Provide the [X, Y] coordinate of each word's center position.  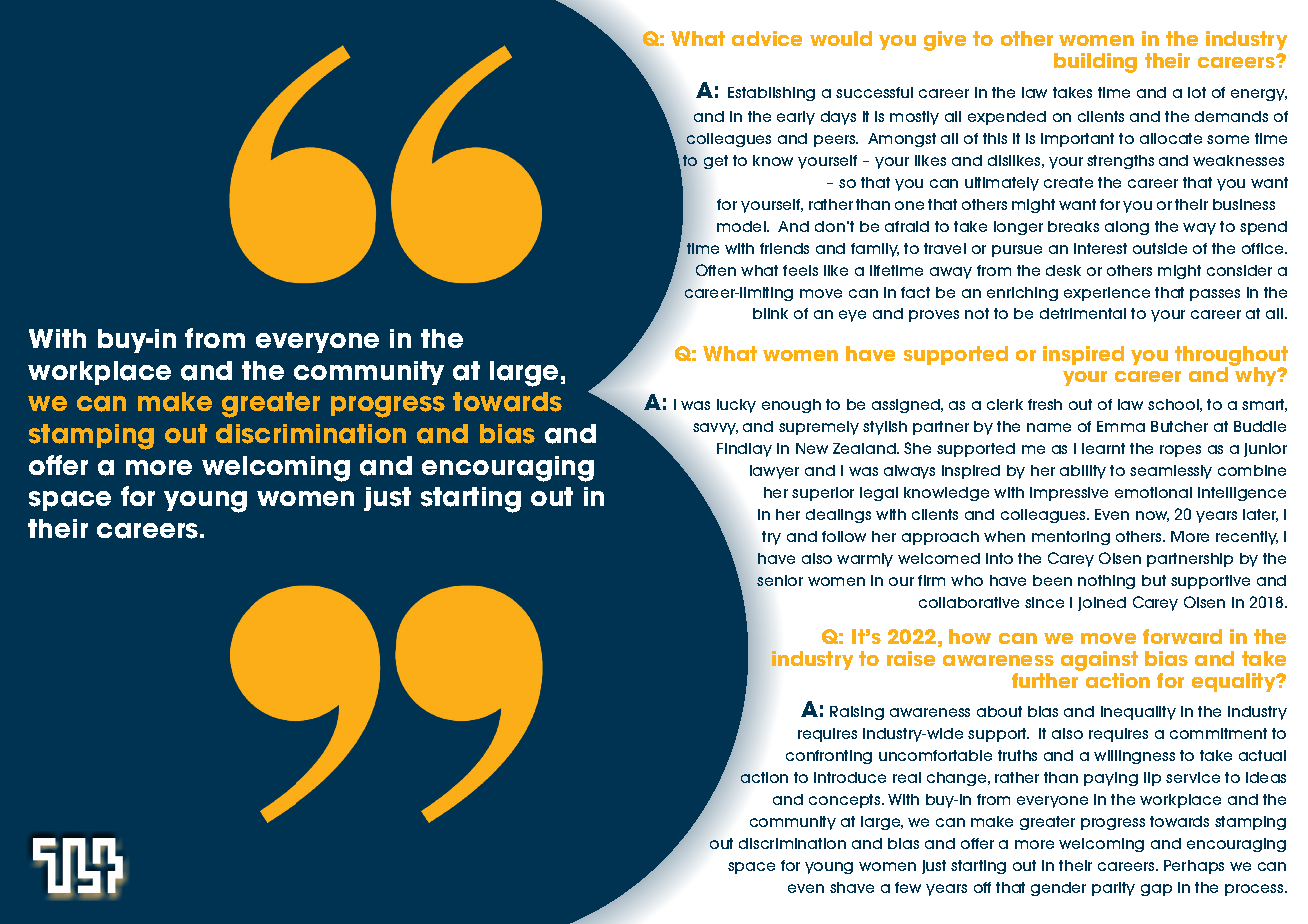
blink [770, 313]
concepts [846, 801]
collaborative [969, 602]
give [945, 41]
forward [1182, 636]
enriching [1022, 294]
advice [767, 38]
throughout [1231, 357]
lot [1197, 92]
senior [780, 580]
